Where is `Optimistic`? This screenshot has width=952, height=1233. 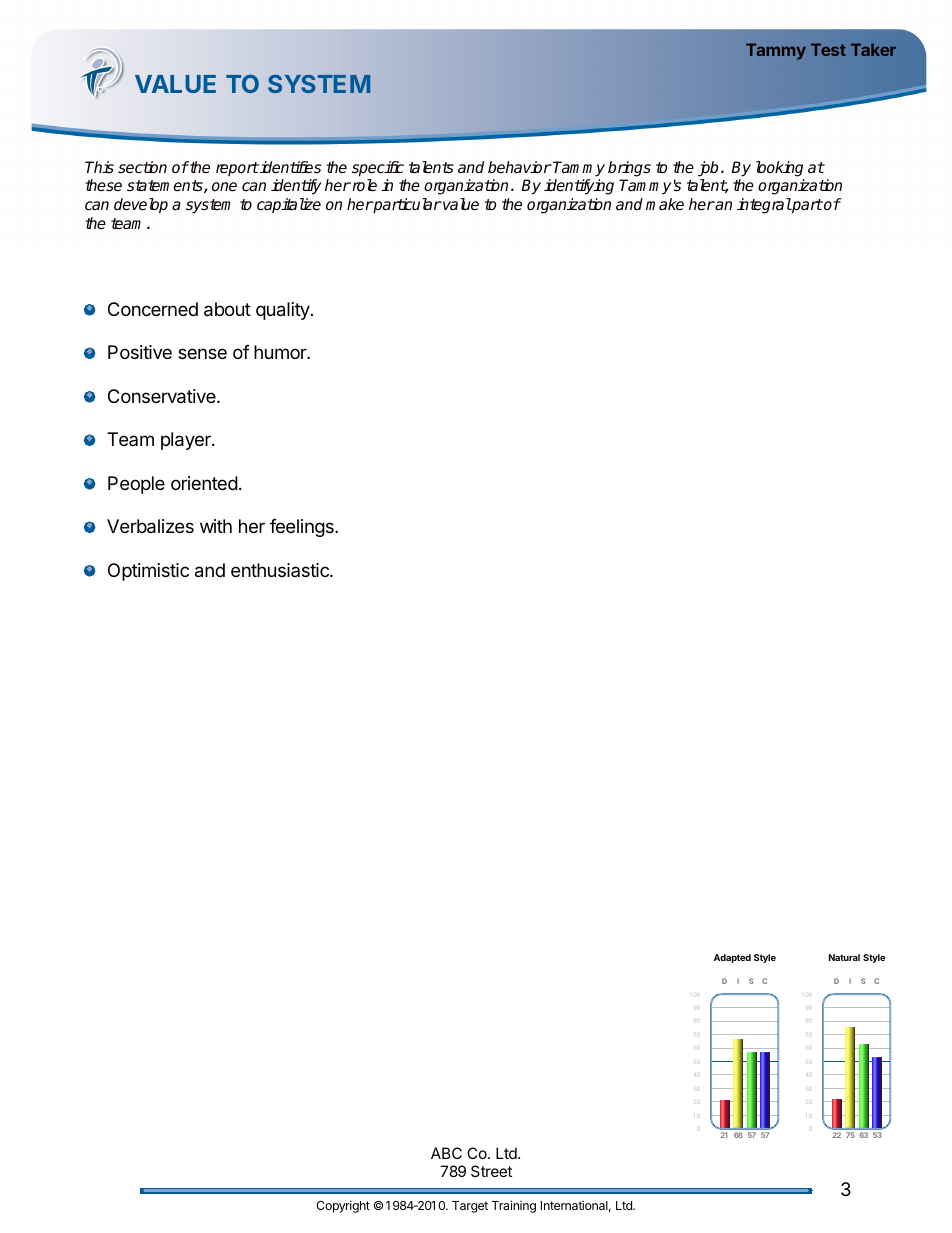 Optimistic is located at coordinates (148, 572).
